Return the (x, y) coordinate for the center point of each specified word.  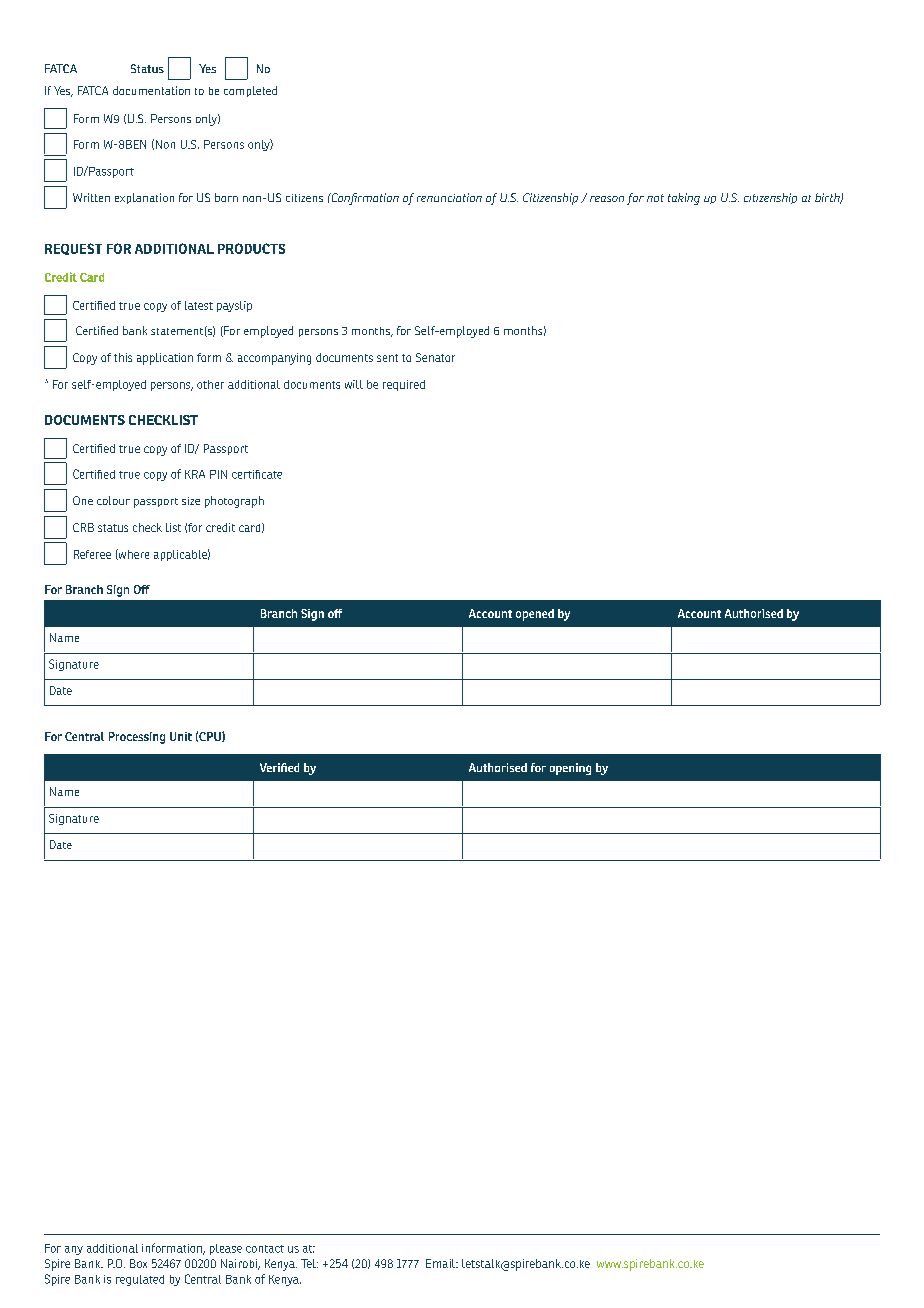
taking (684, 199)
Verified (279, 767)
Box (138, 1263)
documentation (151, 90)
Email (442, 1263)
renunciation (449, 197)
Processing (137, 738)
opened (535, 615)
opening (570, 769)
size (191, 501)
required (404, 385)
